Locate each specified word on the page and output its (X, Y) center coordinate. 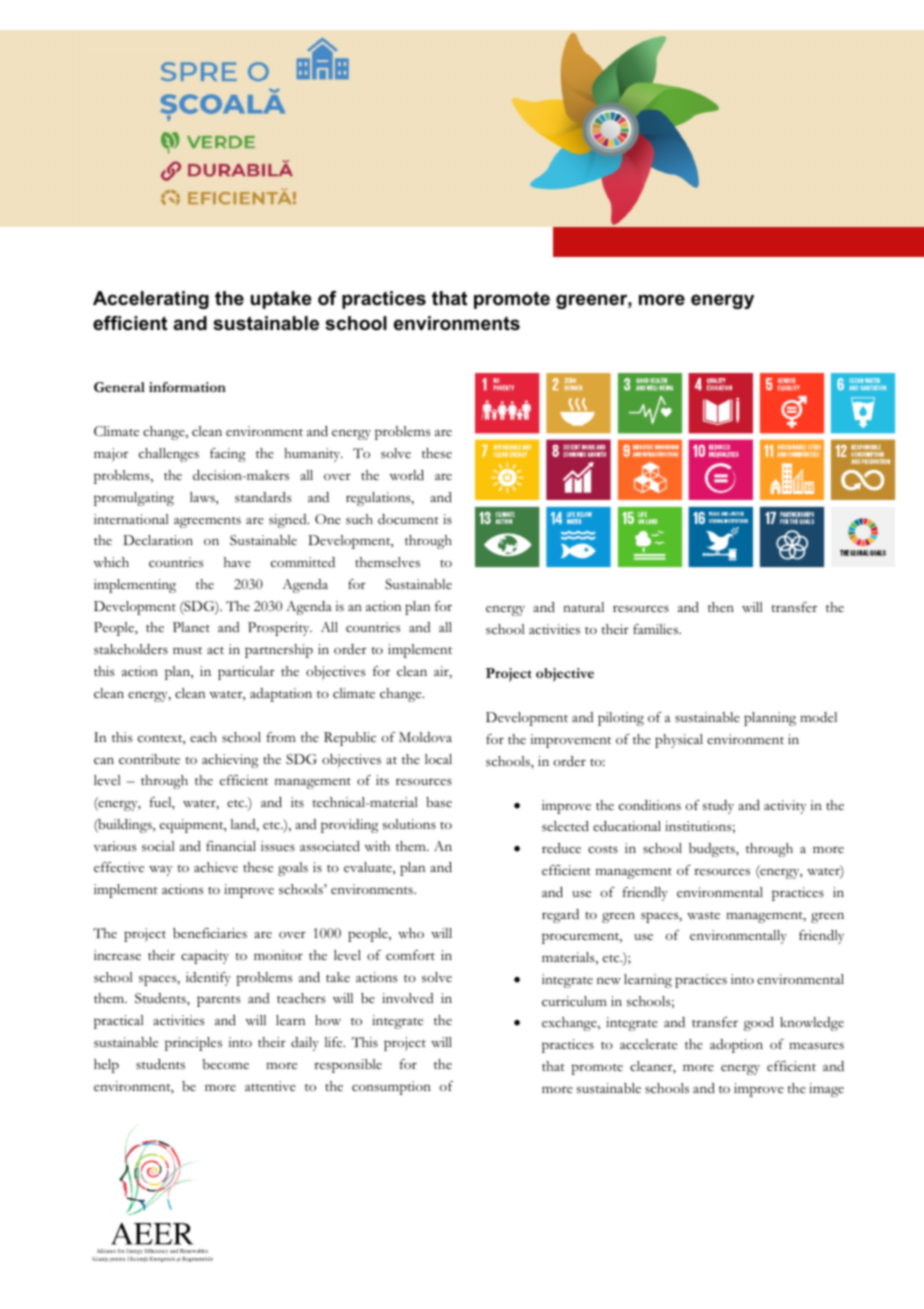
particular (246, 673)
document (408, 519)
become (226, 1064)
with (377, 846)
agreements (207, 522)
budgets (713, 850)
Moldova (425, 737)
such (359, 519)
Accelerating (151, 300)
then (721, 607)
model (818, 717)
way (161, 871)
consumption (391, 1088)
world (406, 475)
